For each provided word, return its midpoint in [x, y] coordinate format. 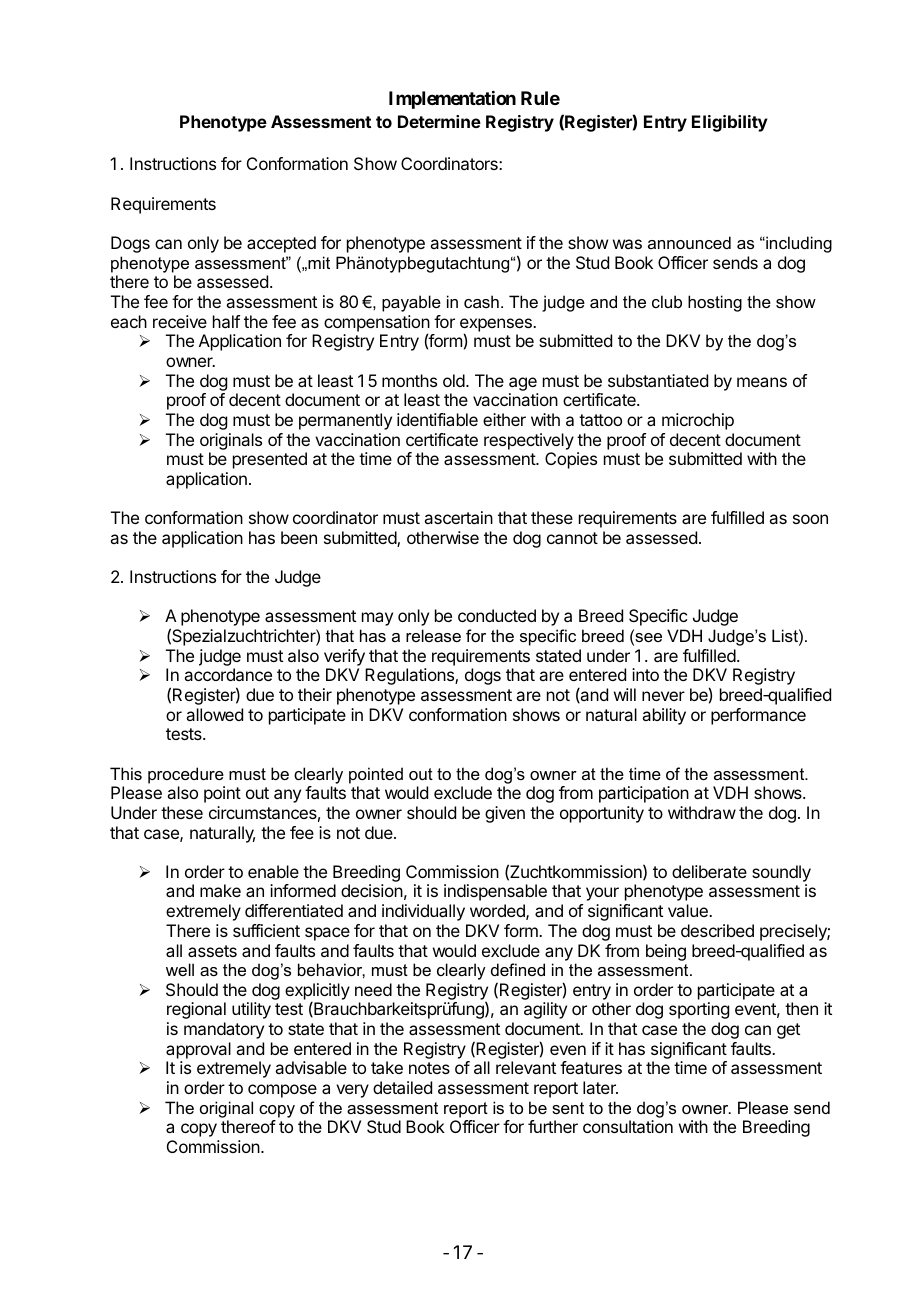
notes [429, 1068]
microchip [698, 421]
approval [198, 1050]
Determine [439, 121]
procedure [186, 775]
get [788, 1031]
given [505, 814]
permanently [345, 421]
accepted [281, 244]
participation [644, 794]
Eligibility [730, 123]
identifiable [437, 419]
